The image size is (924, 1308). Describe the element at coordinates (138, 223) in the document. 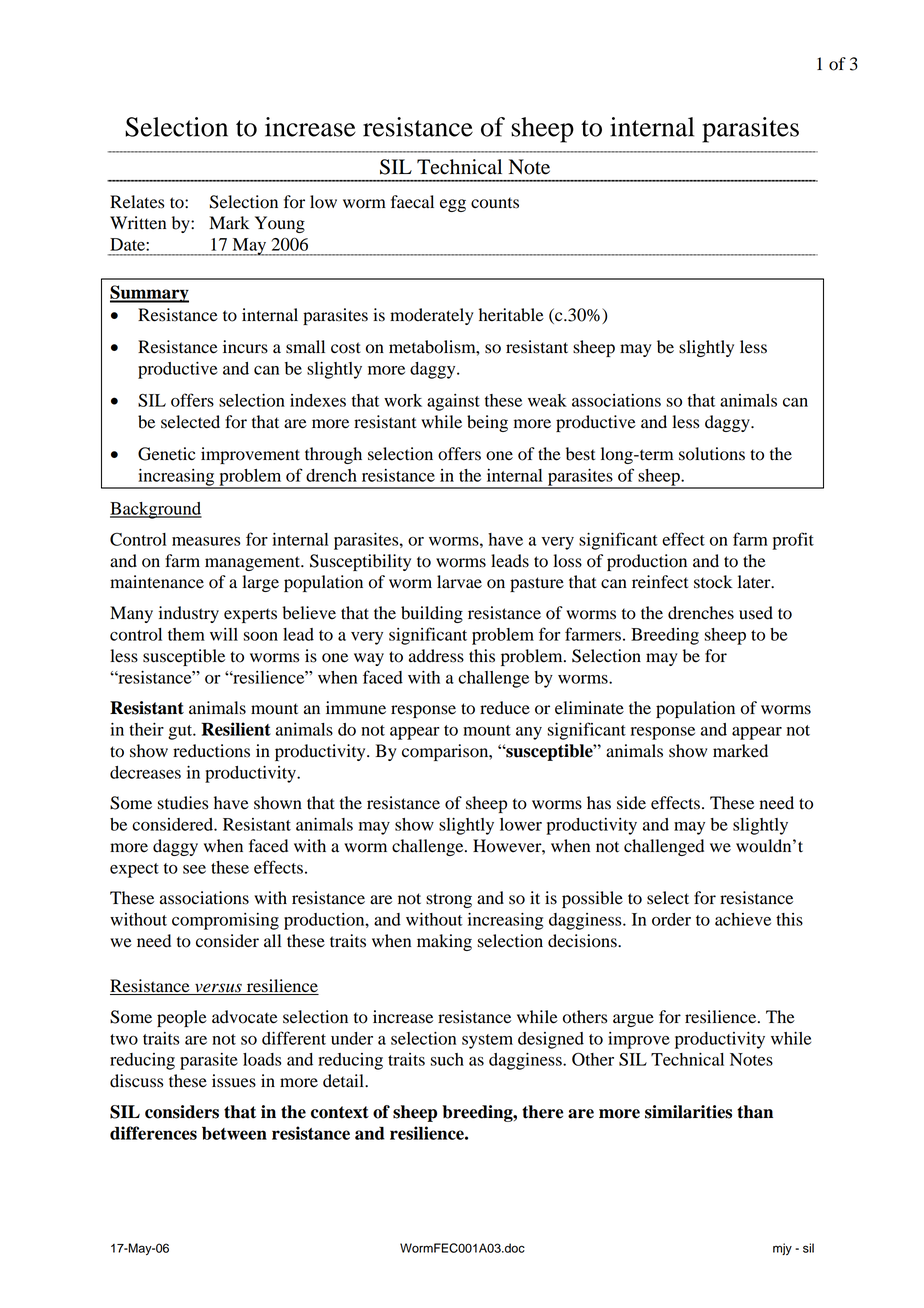

I see `Written` at that location.
